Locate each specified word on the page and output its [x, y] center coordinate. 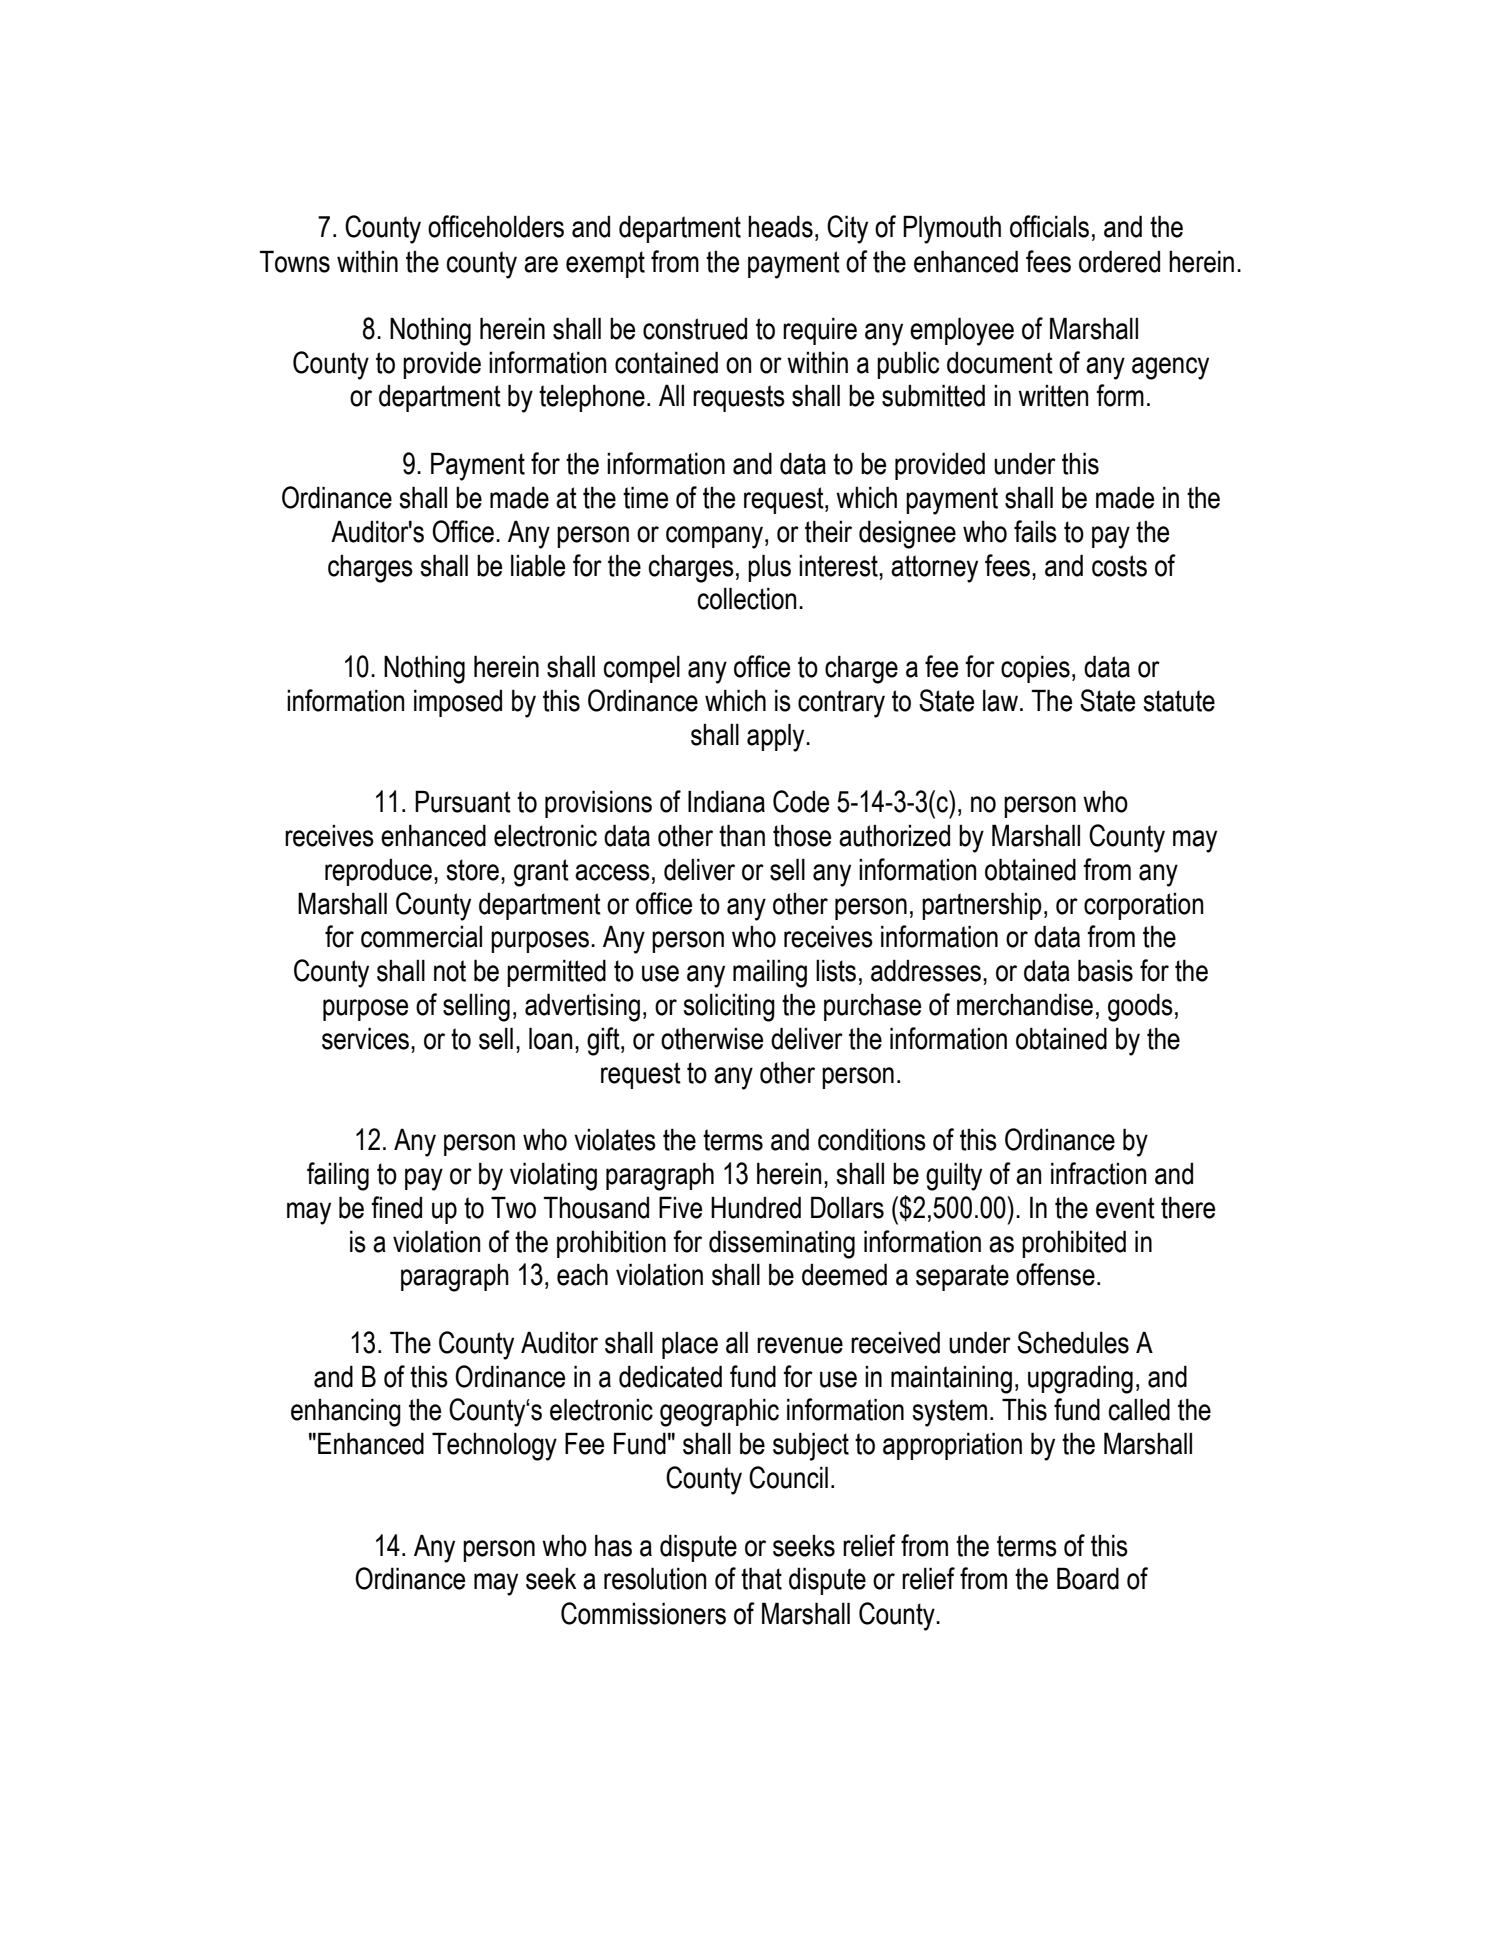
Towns [295, 261]
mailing [770, 973]
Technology [494, 1446]
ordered [1119, 261]
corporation [1144, 906]
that [761, 1578]
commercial [421, 937]
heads [780, 226]
